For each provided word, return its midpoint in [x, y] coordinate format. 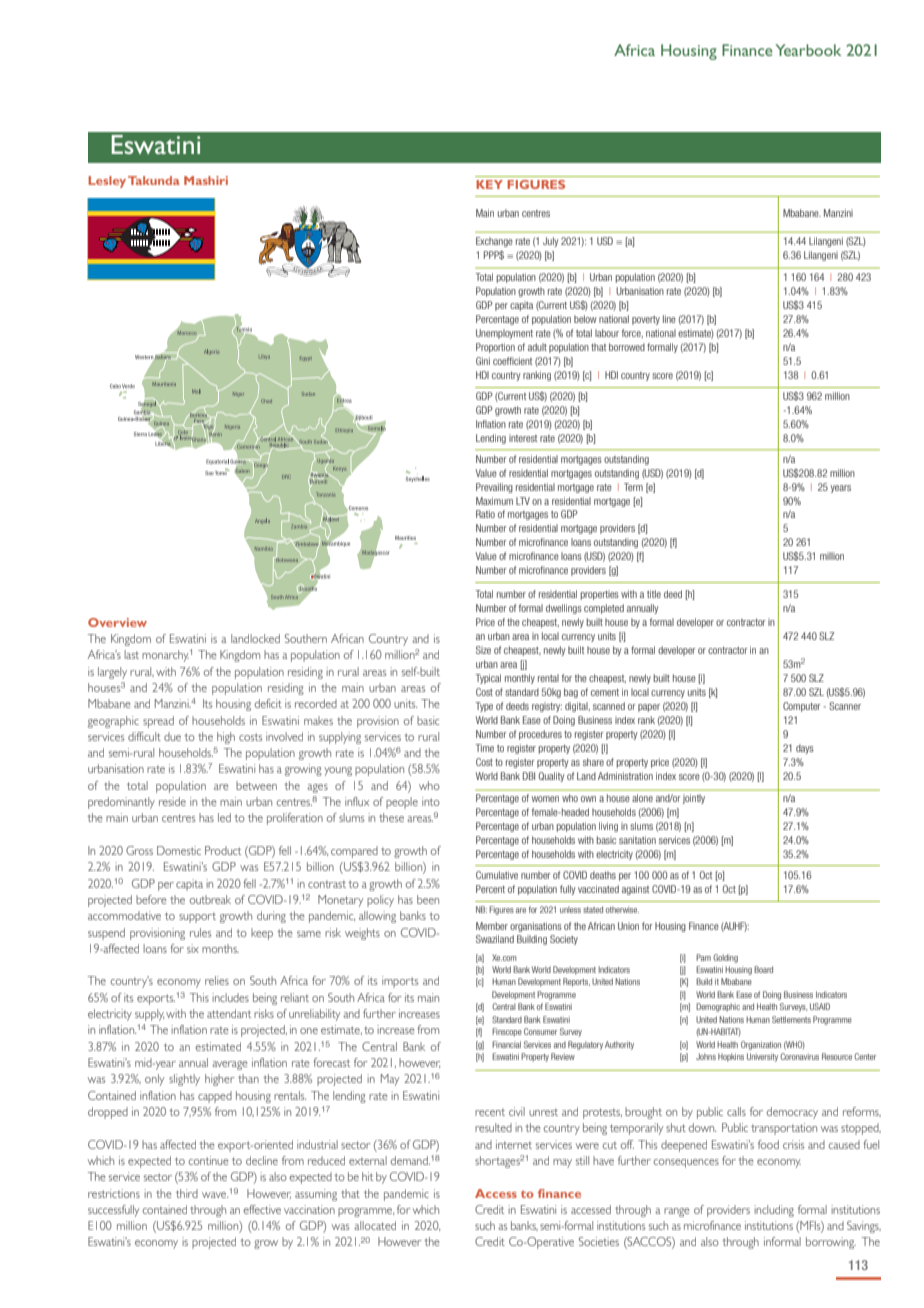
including [774, 1211]
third [187, 1193]
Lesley [107, 182]
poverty [646, 320]
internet [514, 1144]
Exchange [494, 242]
